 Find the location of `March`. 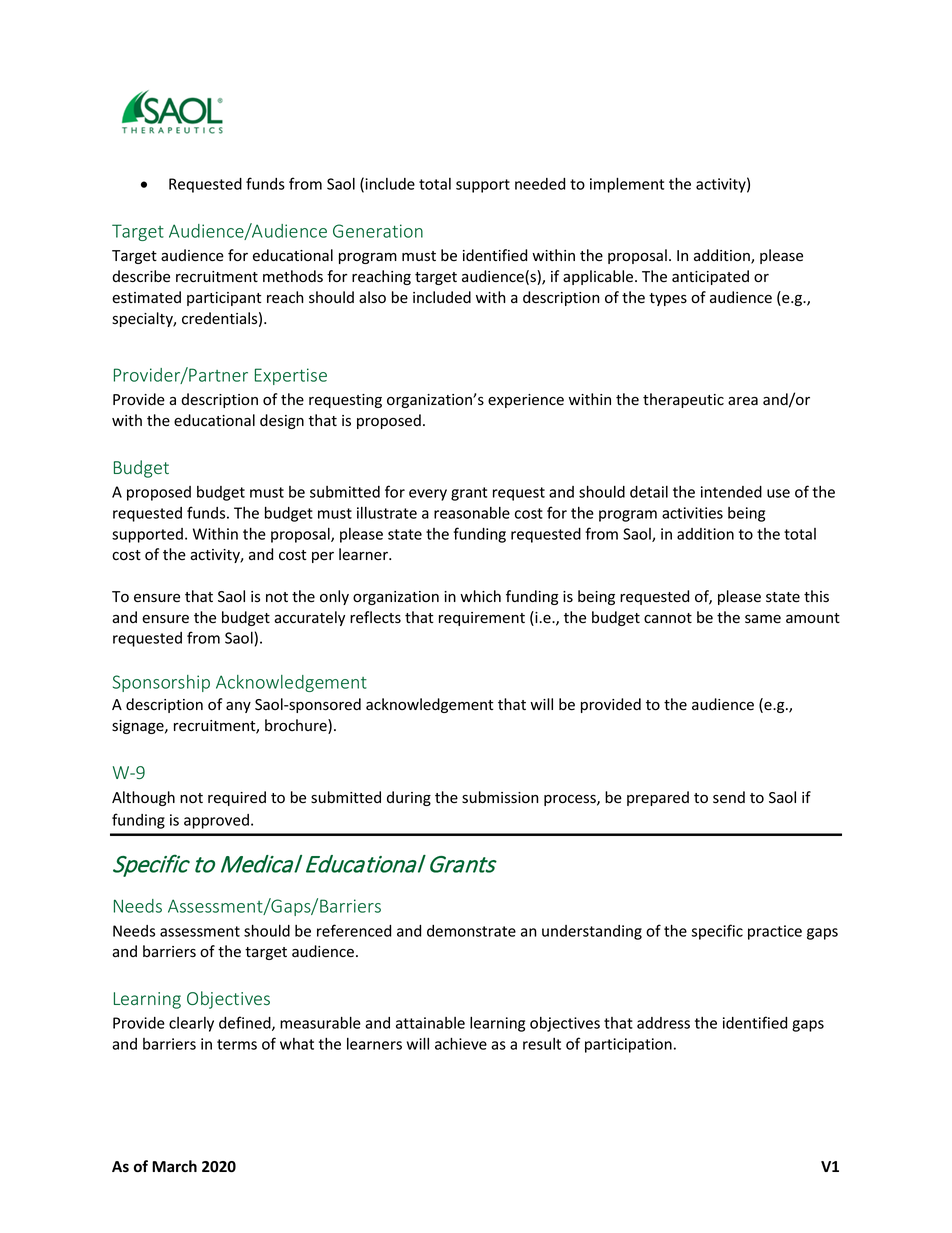

March is located at coordinates (174, 1166).
